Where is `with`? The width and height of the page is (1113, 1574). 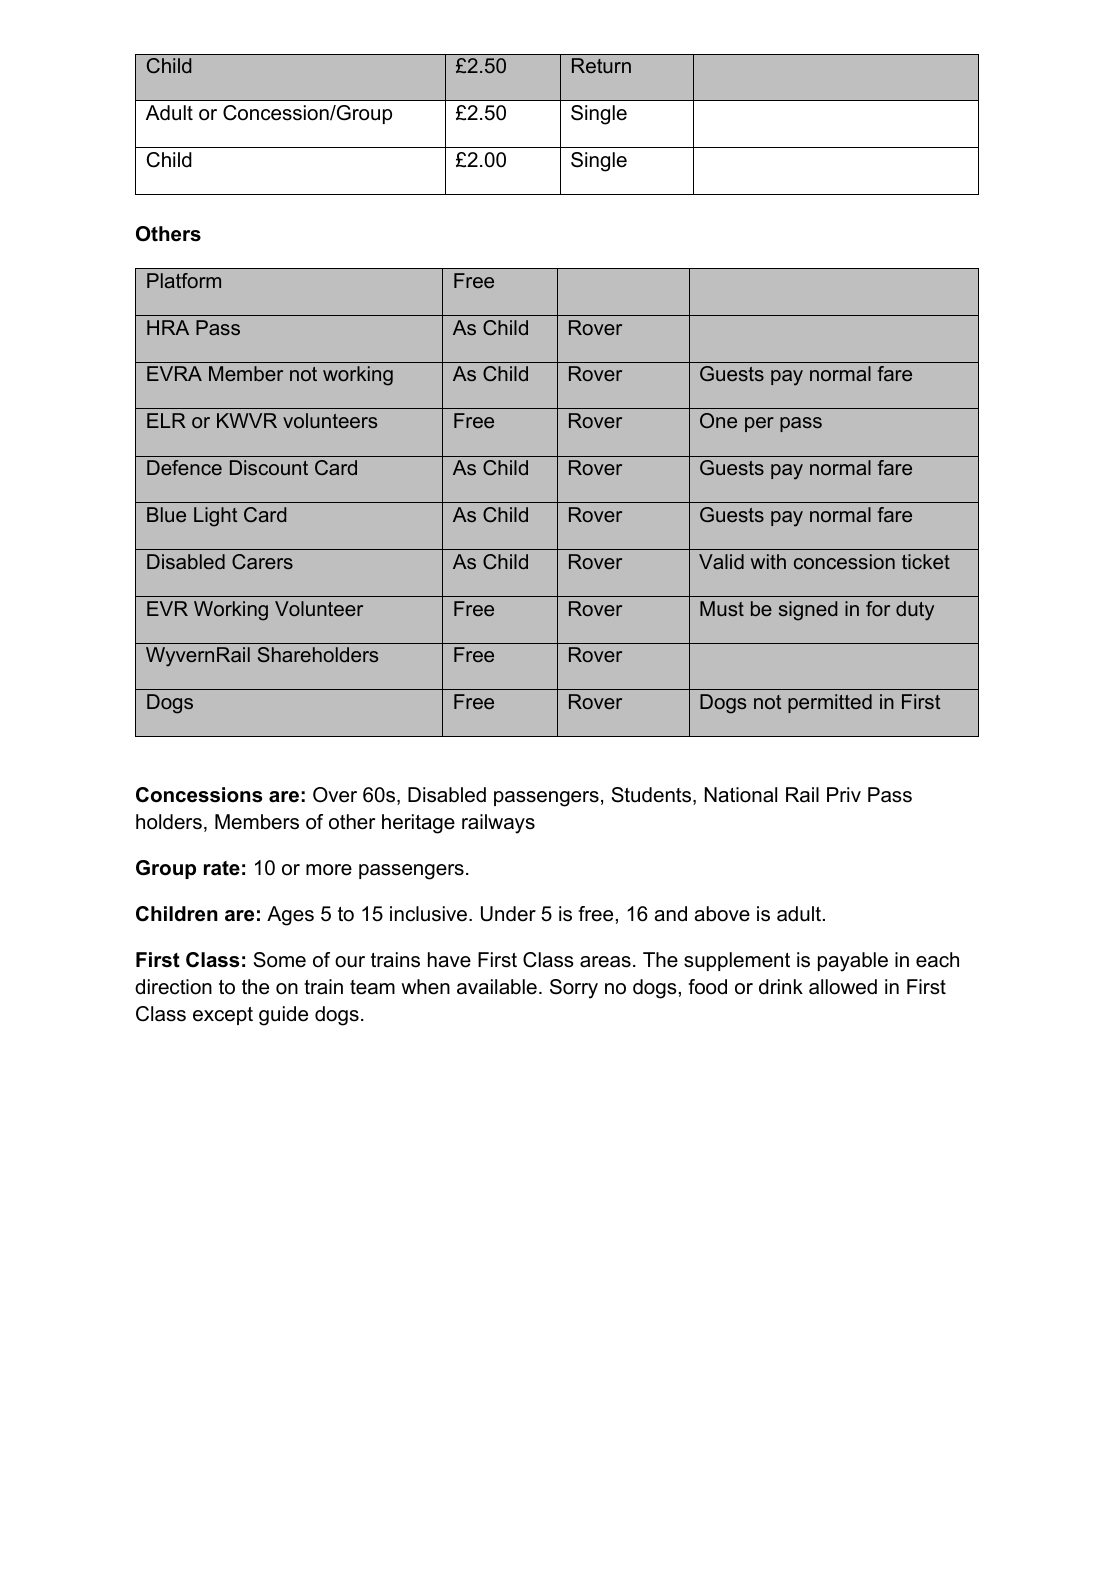 with is located at coordinates (768, 561).
